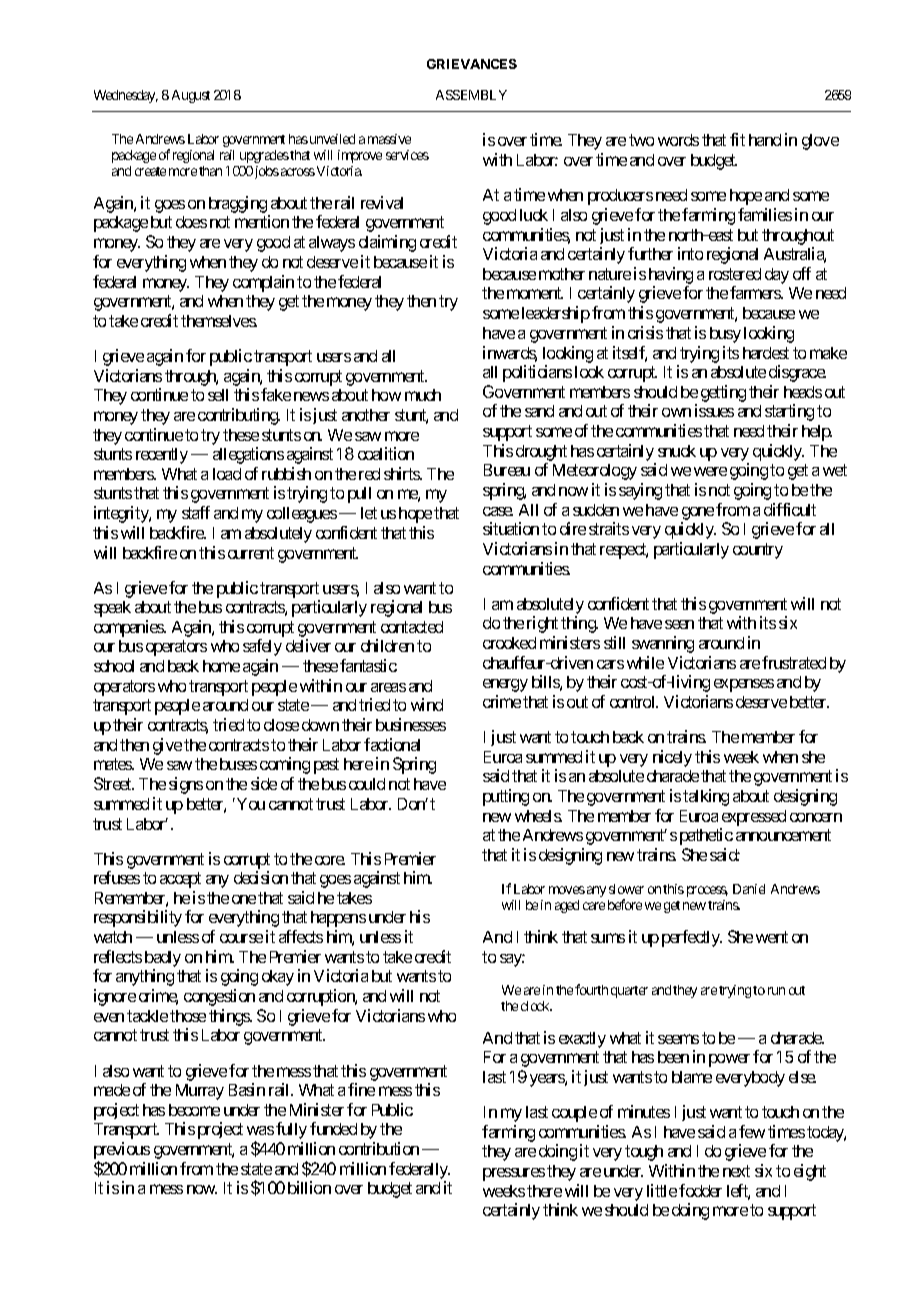 This document has height=1308, width=924. What do you see at coordinates (191, 96) in the document?
I see `August` at bounding box center [191, 96].
